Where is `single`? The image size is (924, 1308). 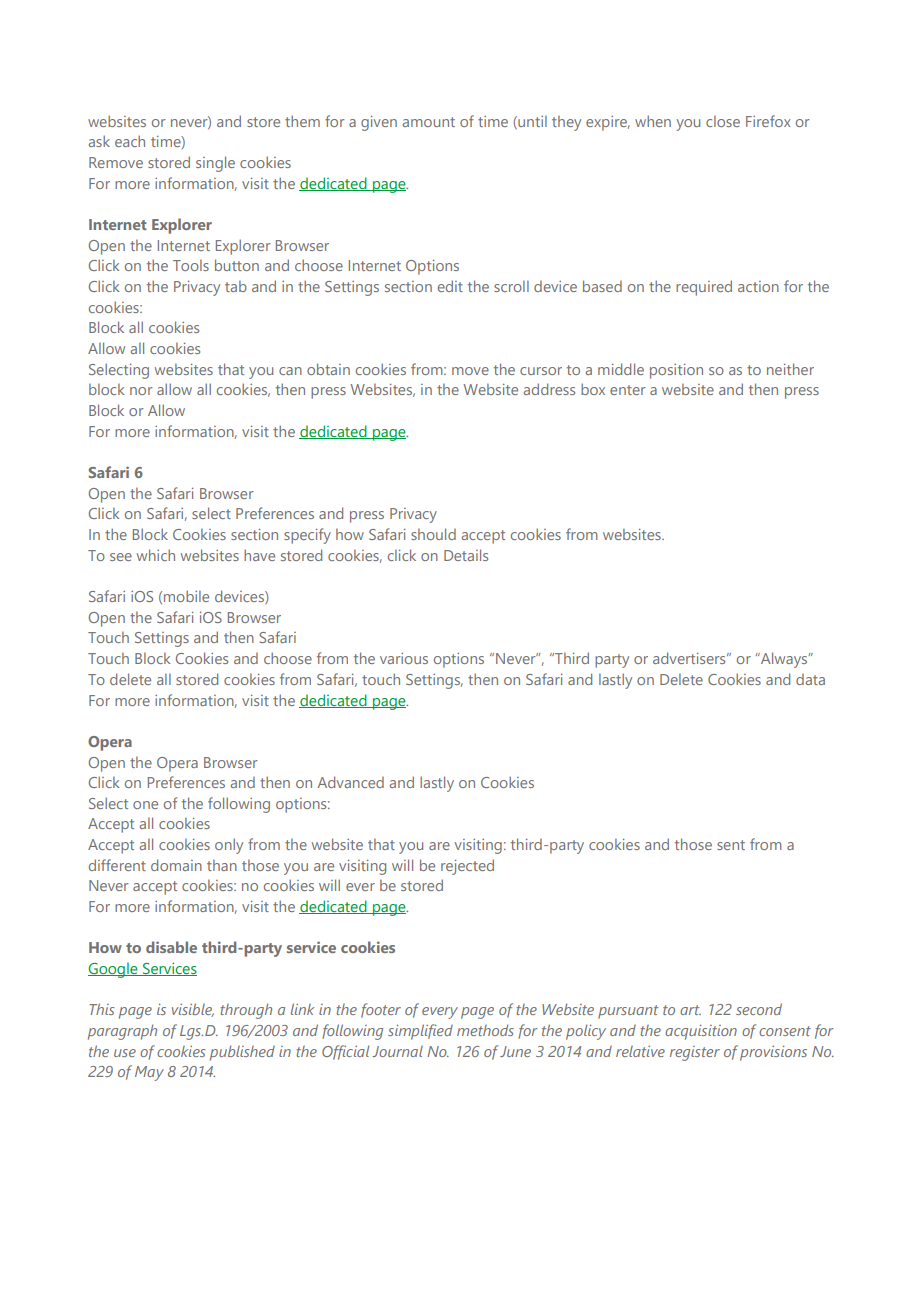 single is located at coordinates (215, 164).
